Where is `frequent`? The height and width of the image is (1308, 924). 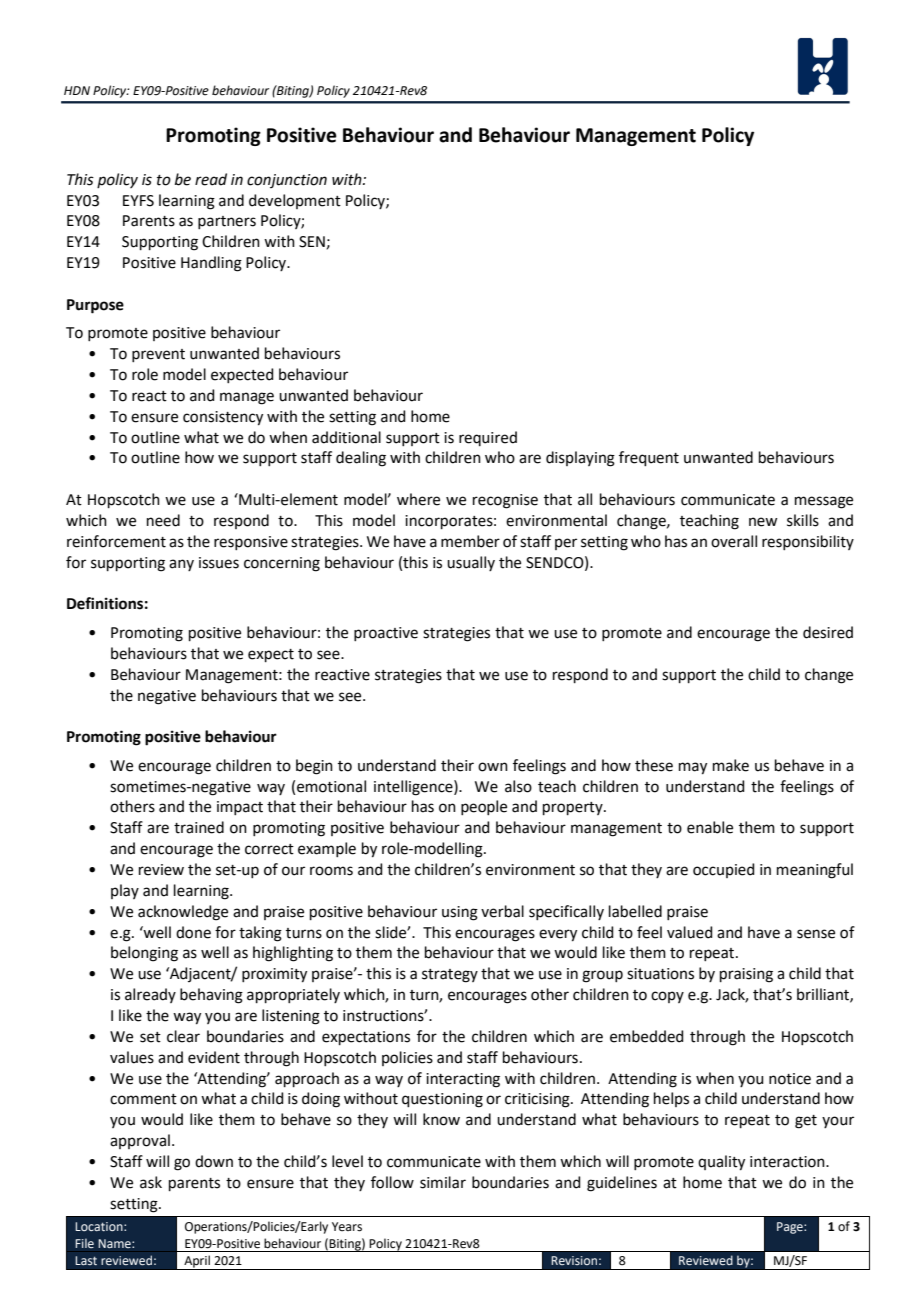 frequent is located at coordinates (649, 458).
